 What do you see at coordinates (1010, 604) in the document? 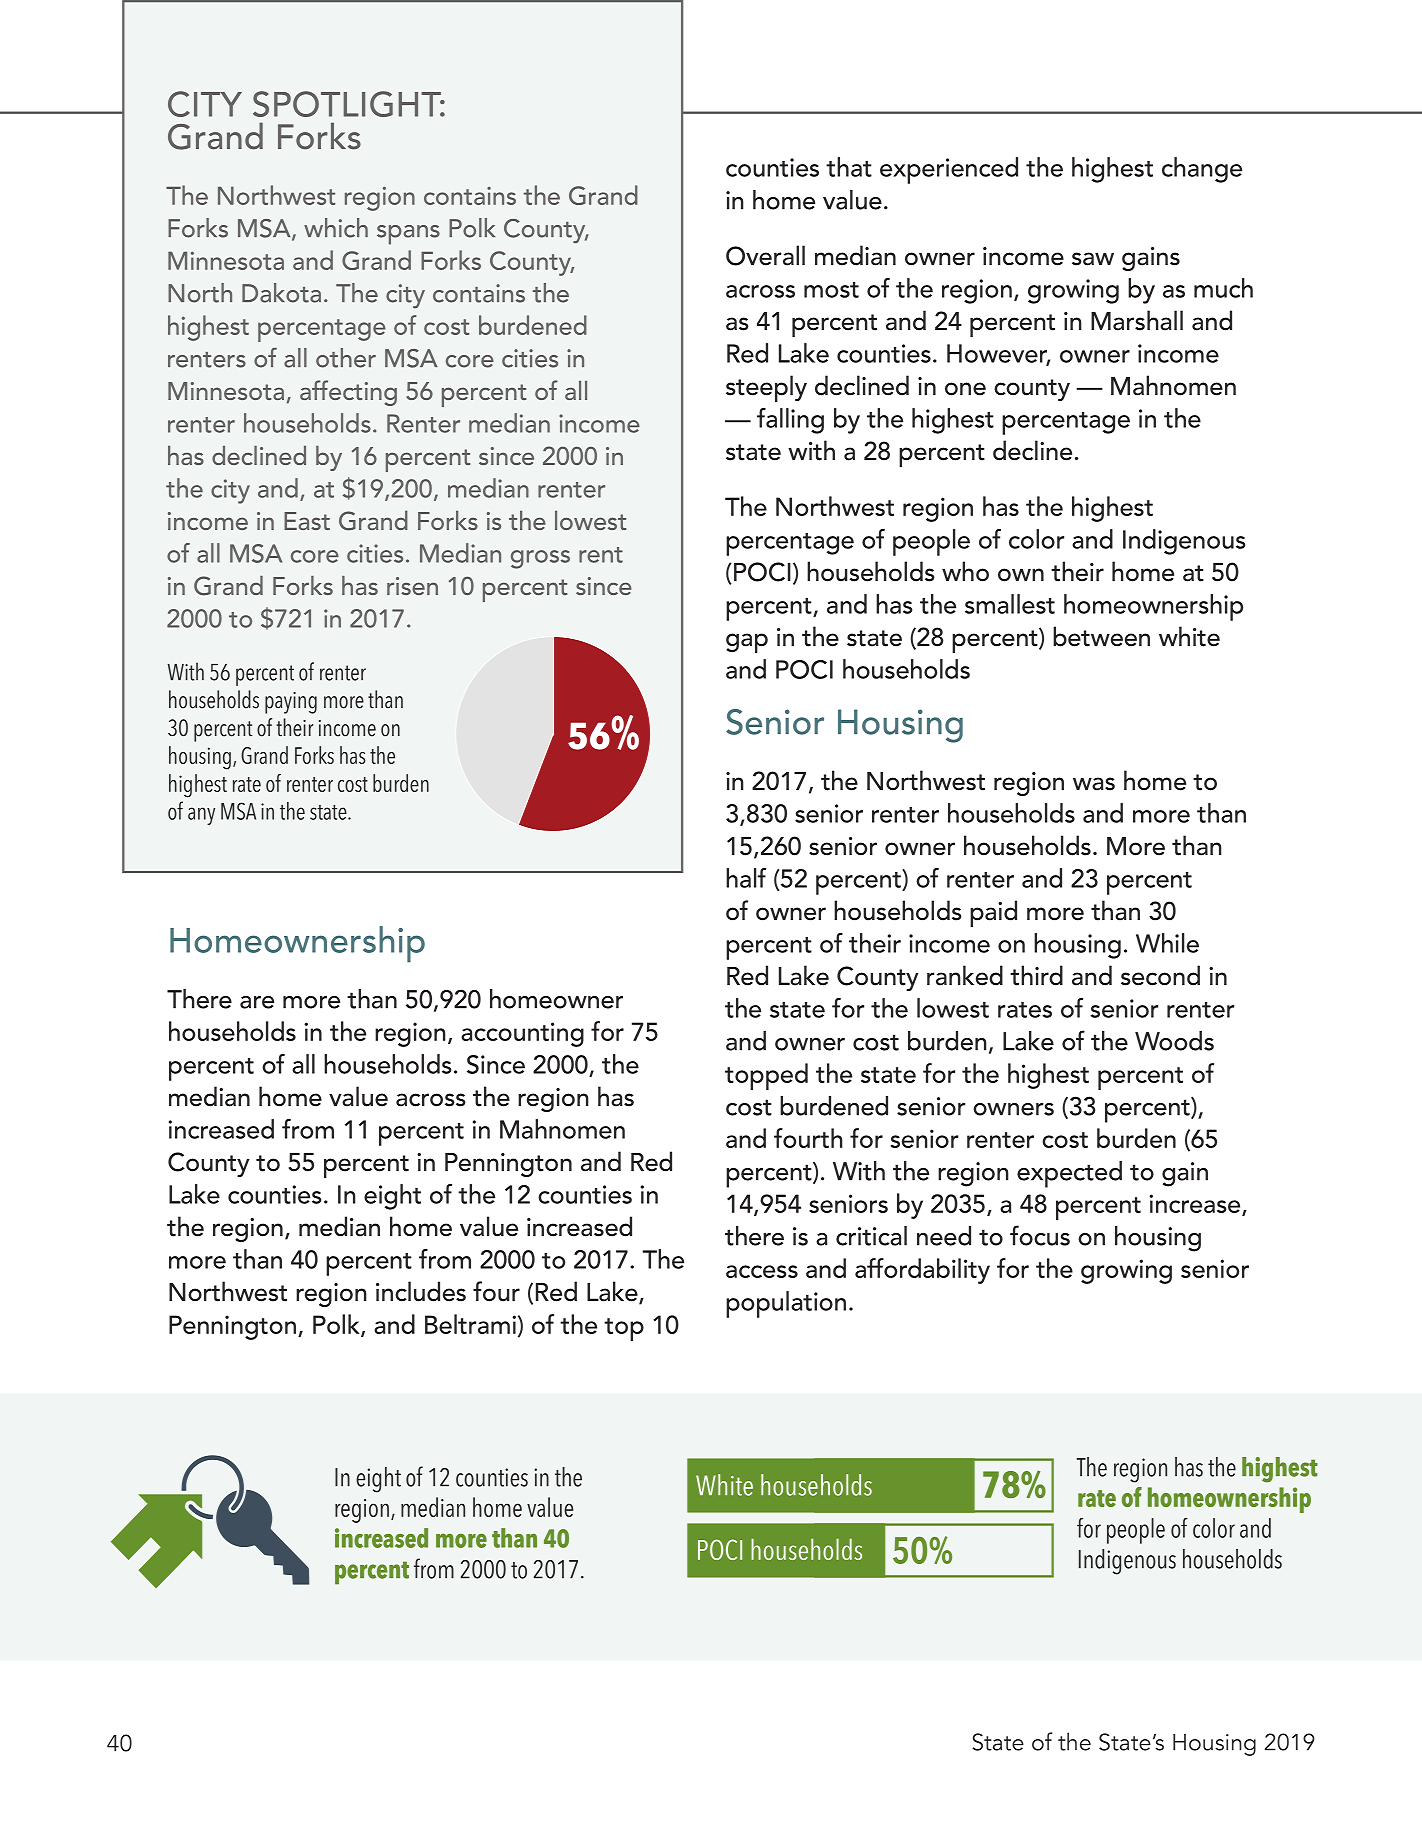
I see `smallest` at bounding box center [1010, 604].
